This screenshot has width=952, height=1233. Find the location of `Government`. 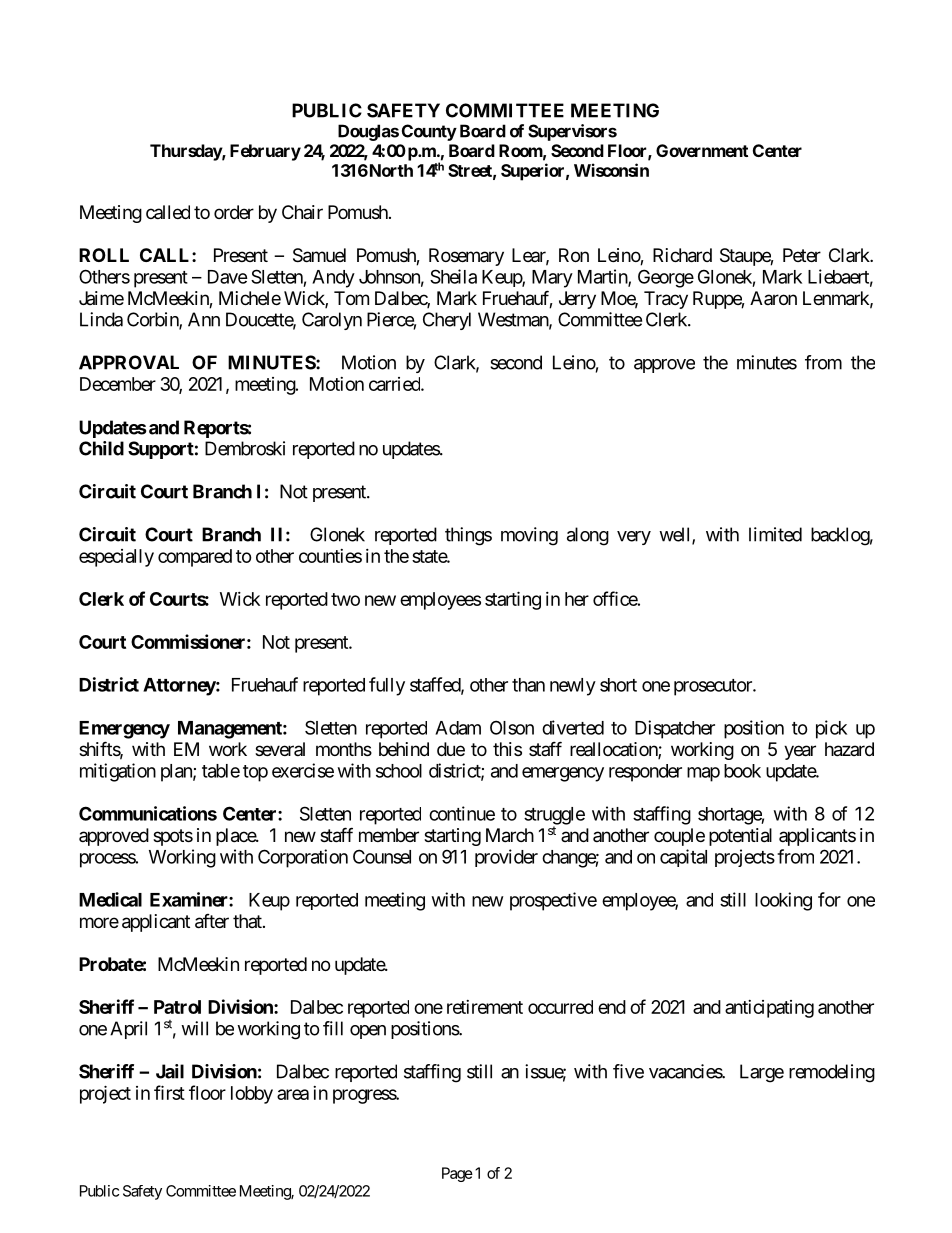

Government is located at coordinates (702, 150).
